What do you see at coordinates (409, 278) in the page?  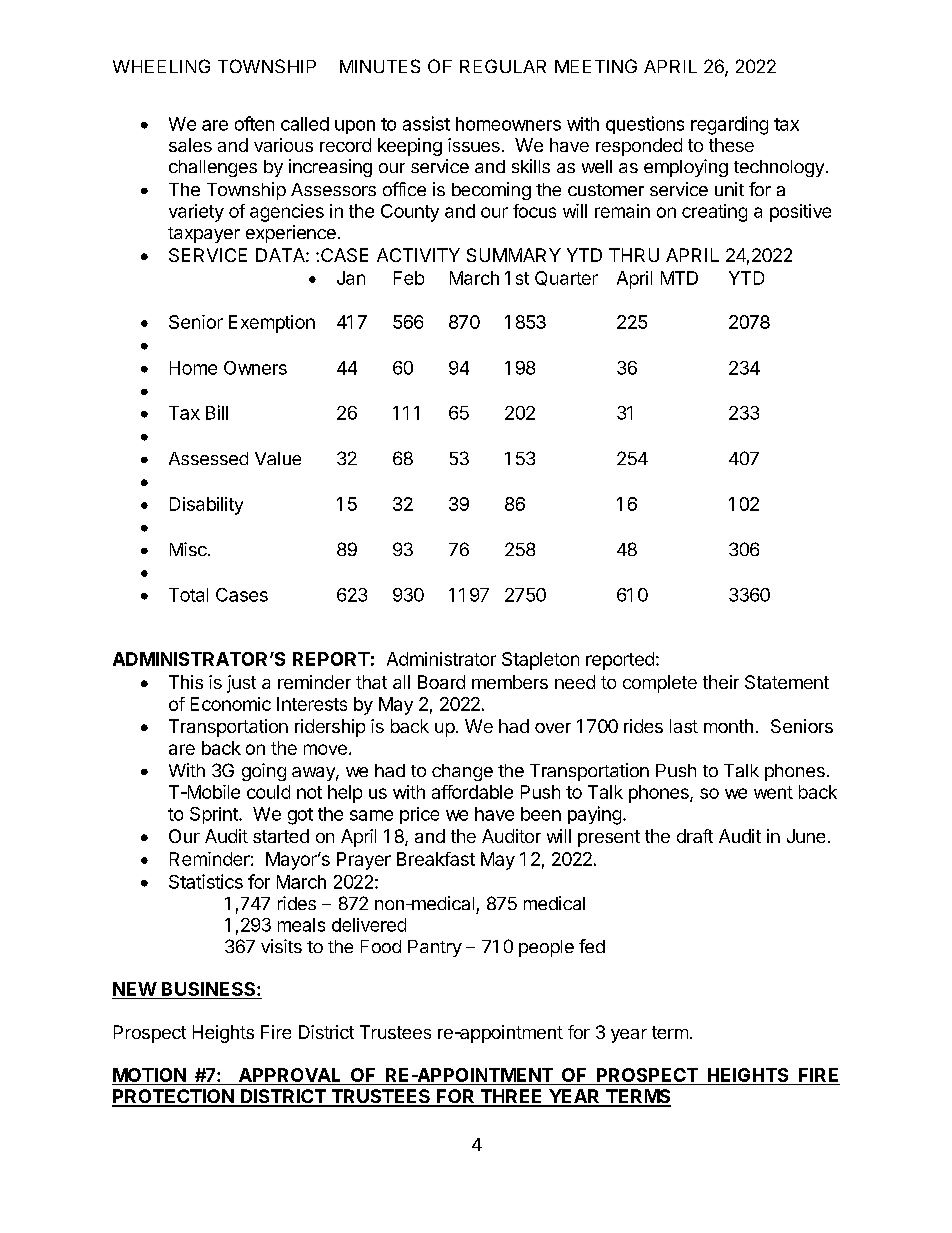 I see `Feb` at bounding box center [409, 278].
